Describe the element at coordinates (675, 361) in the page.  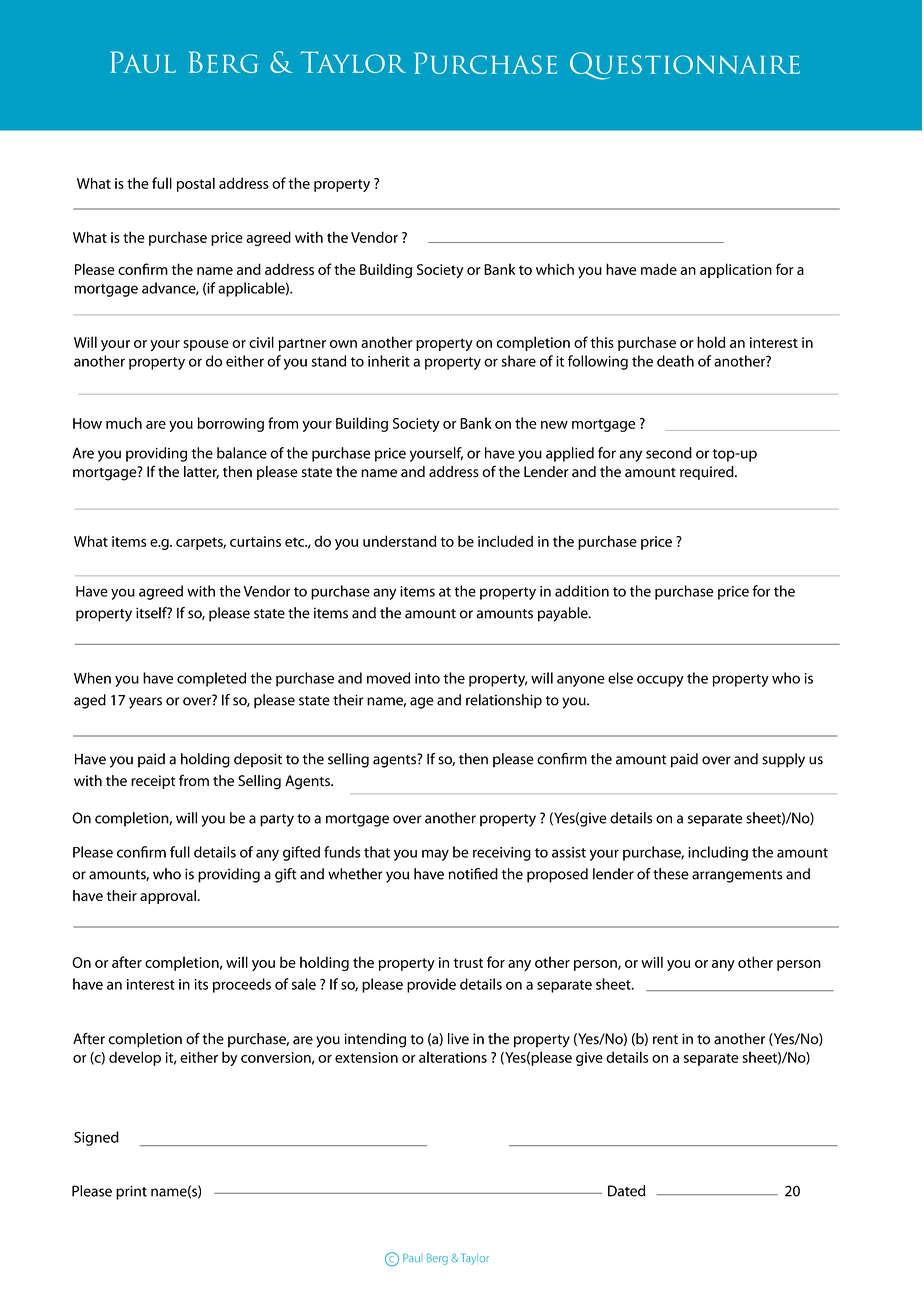
I see `death` at that location.
